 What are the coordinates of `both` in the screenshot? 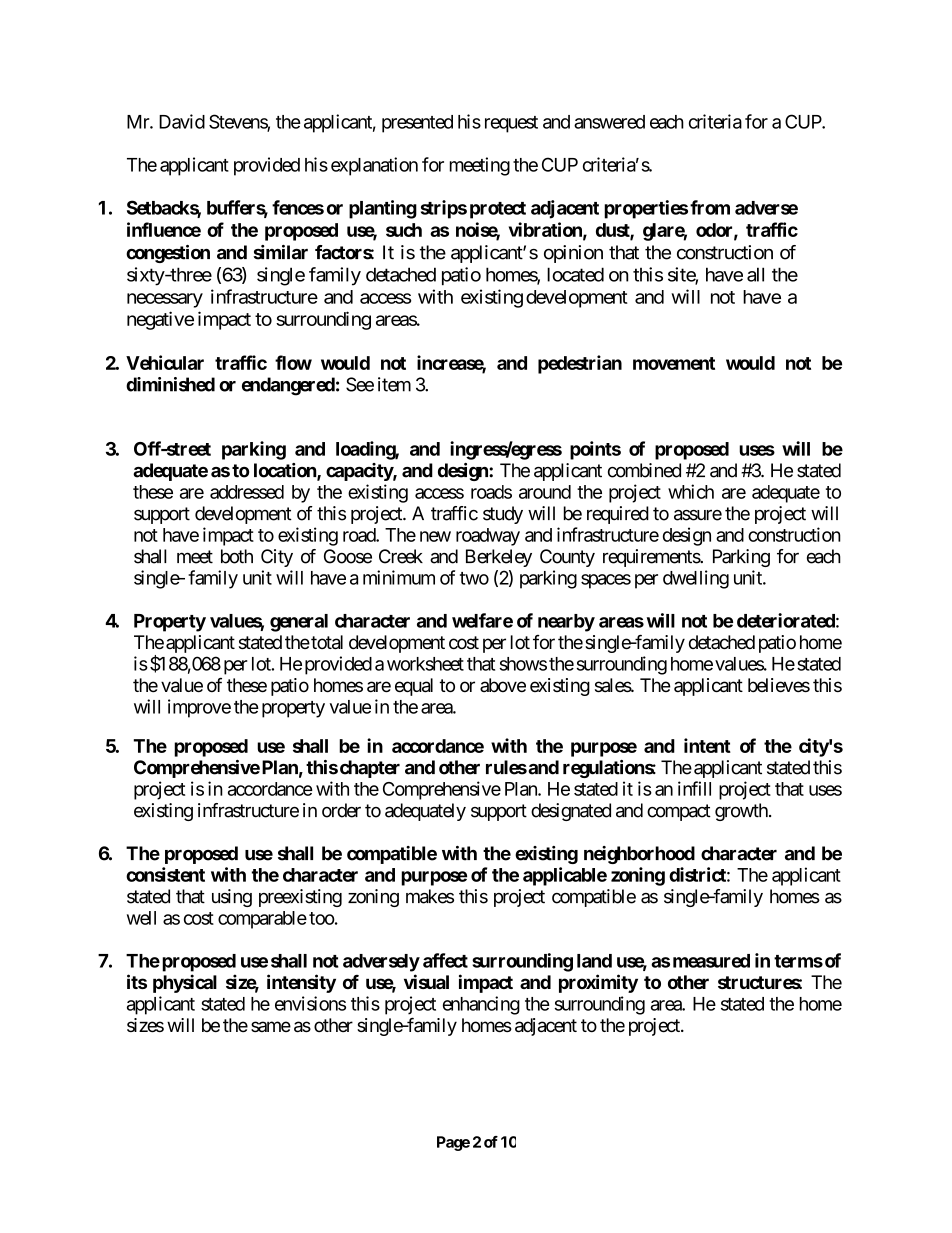 It's located at (237, 556).
